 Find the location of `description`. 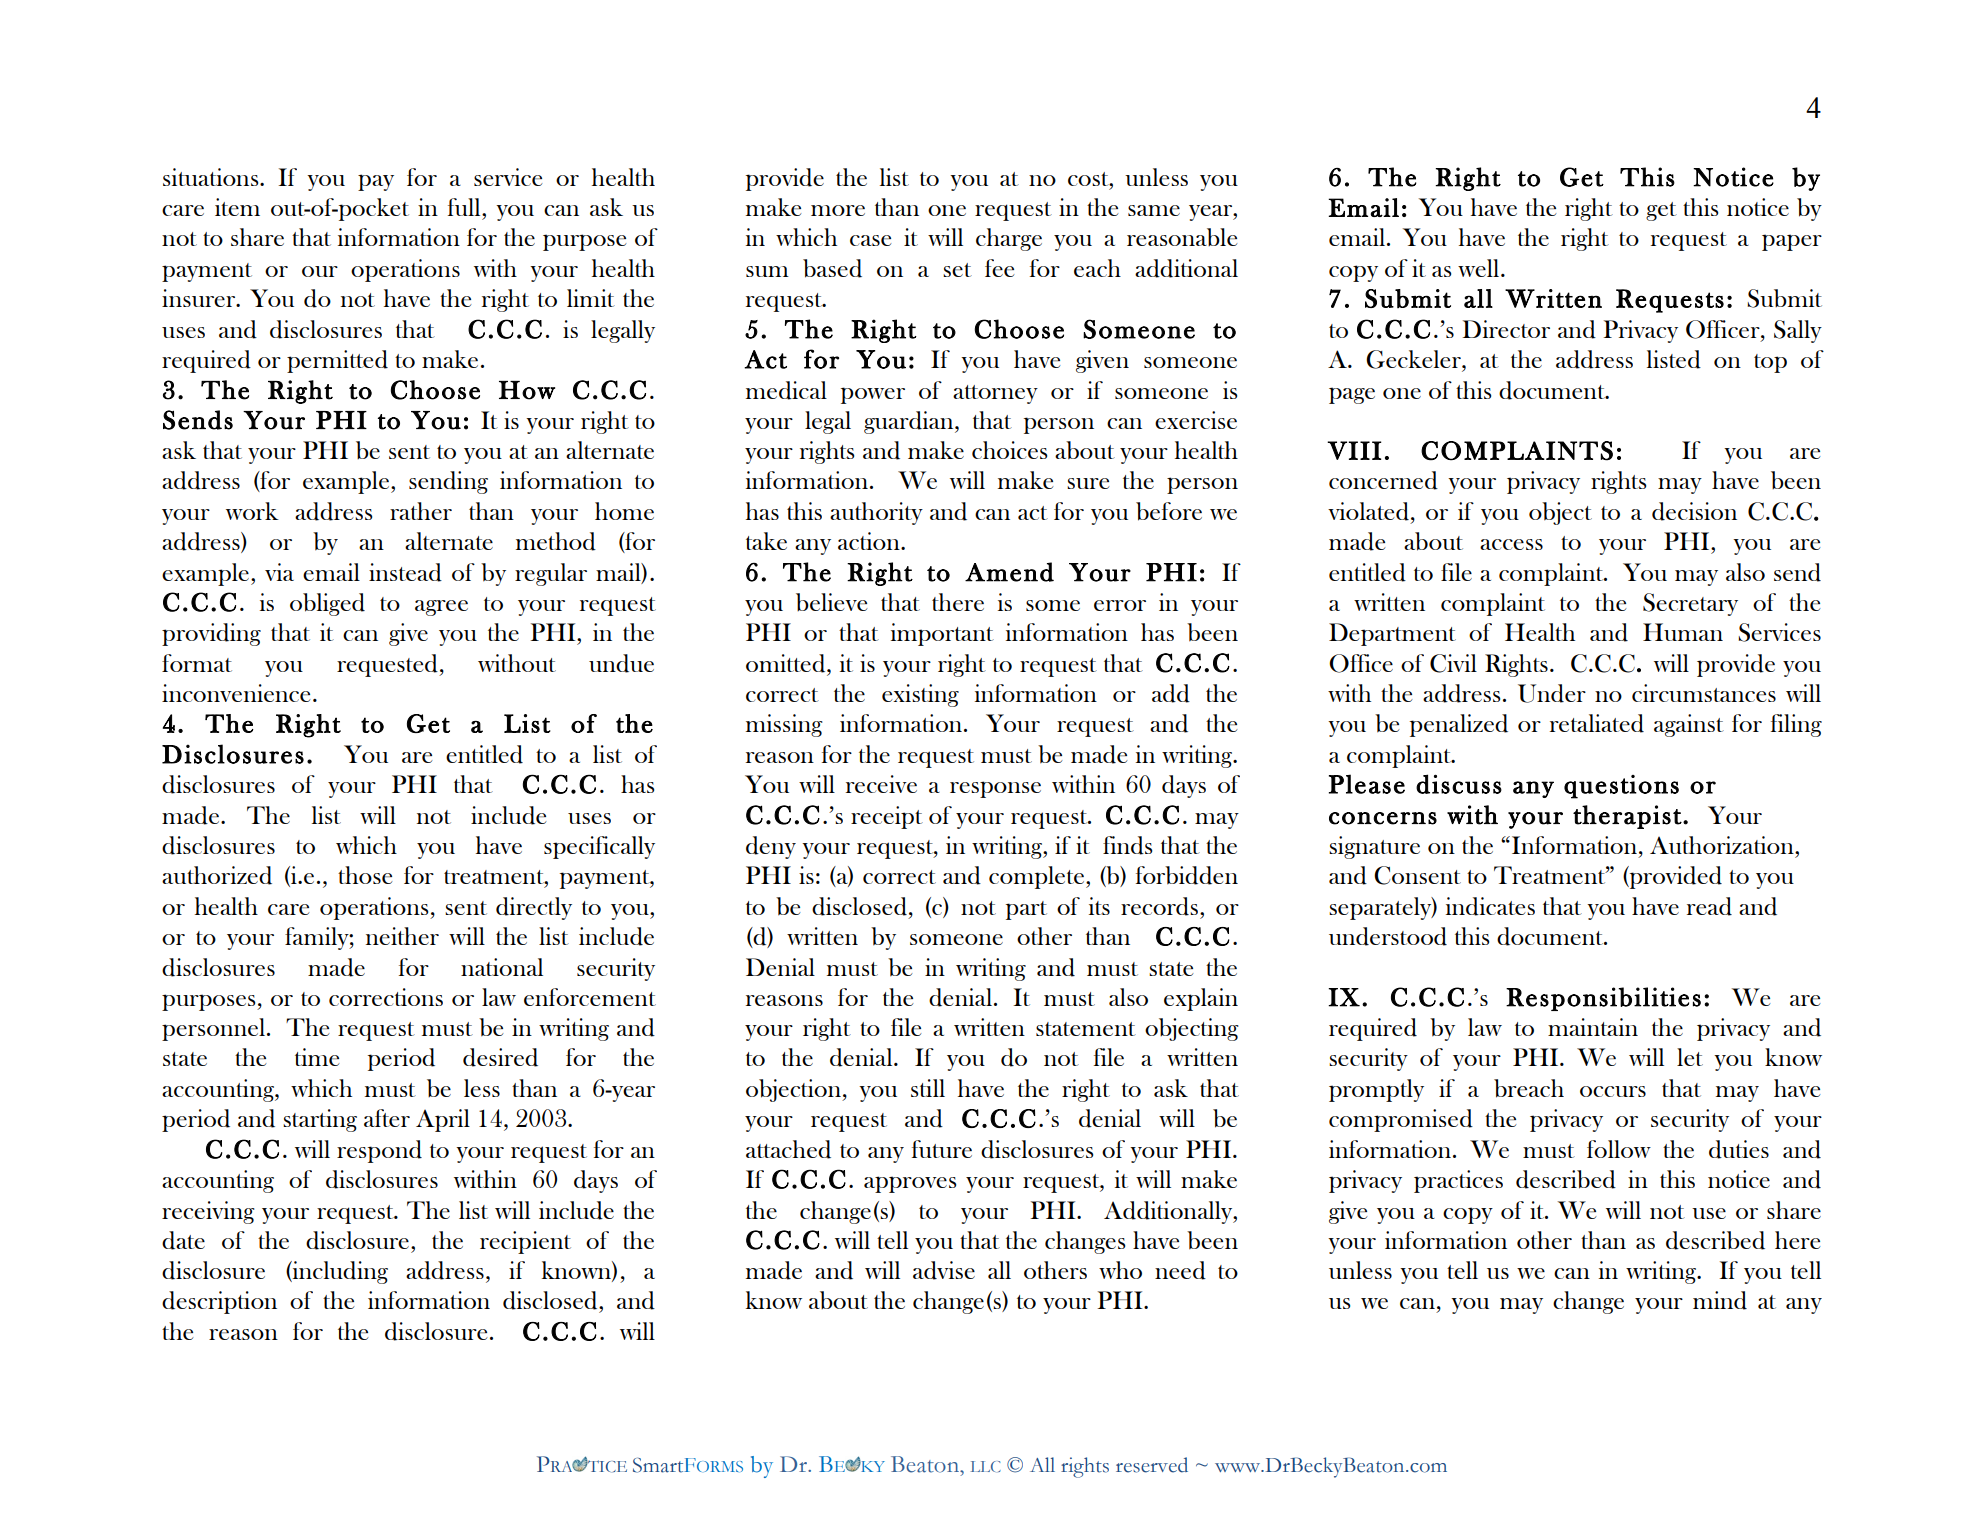

description is located at coordinates (219, 1302).
